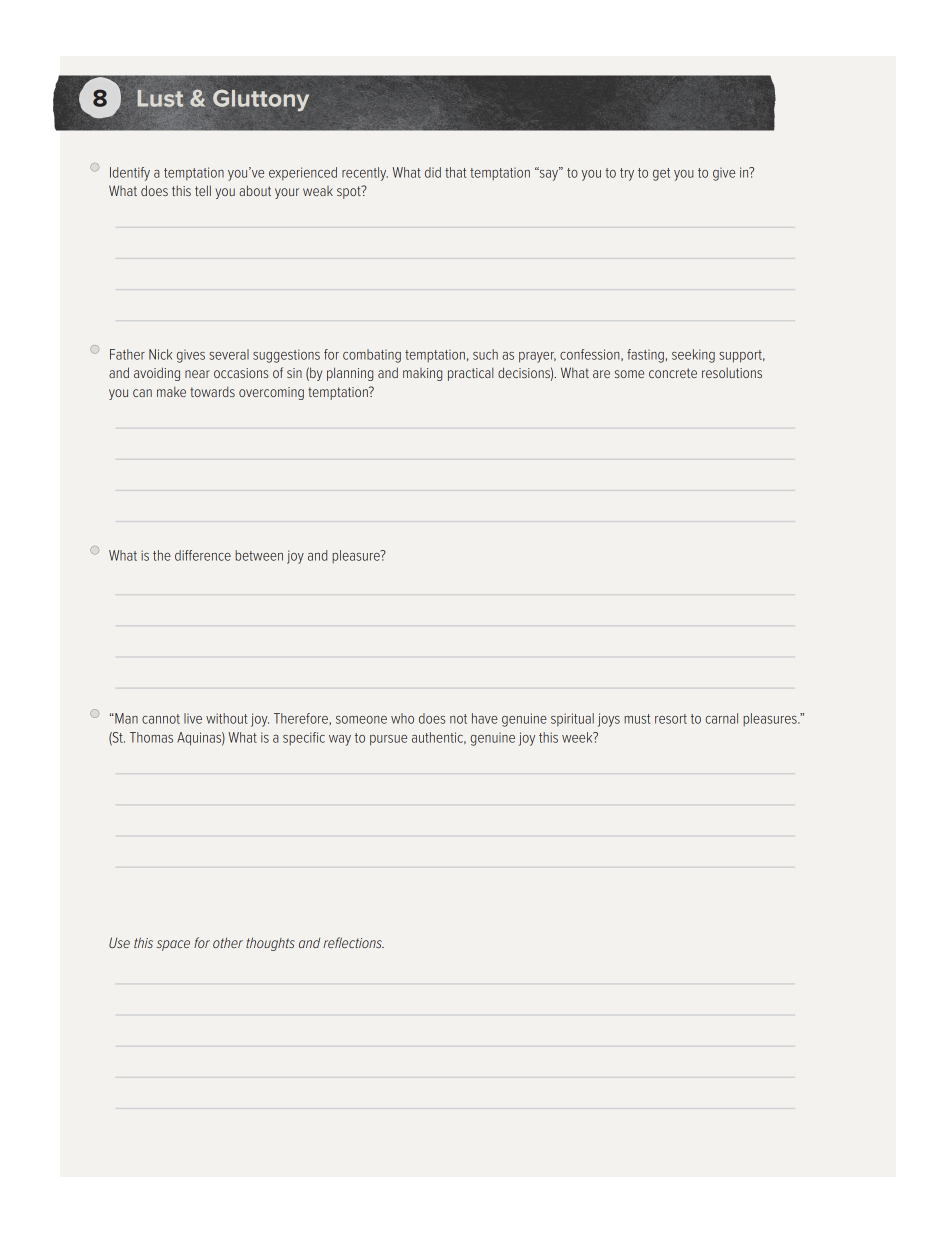 This screenshot has width=952, height=1233. What do you see at coordinates (637, 719) in the screenshot?
I see `must` at bounding box center [637, 719].
